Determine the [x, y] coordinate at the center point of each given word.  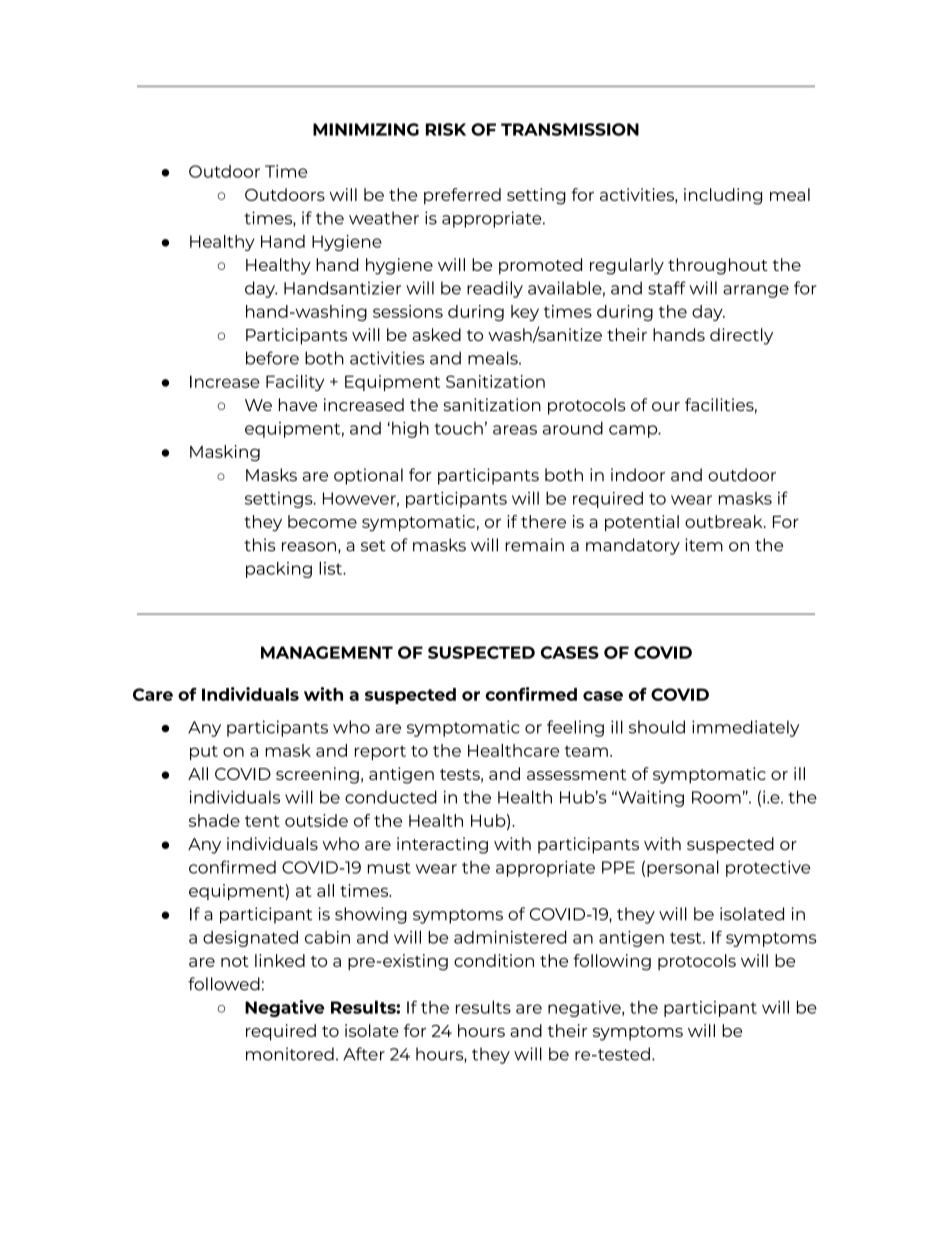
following [612, 962]
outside [316, 820]
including [723, 196]
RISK [446, 129]
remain [534, 545]
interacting [442, 845]
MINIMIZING [366, 129]
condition [494, 960]
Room [716, 797]
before [272, 358]
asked [436, 334]
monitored [290, 1054]
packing [279, 570]
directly [741, 336]
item [704, 545]
